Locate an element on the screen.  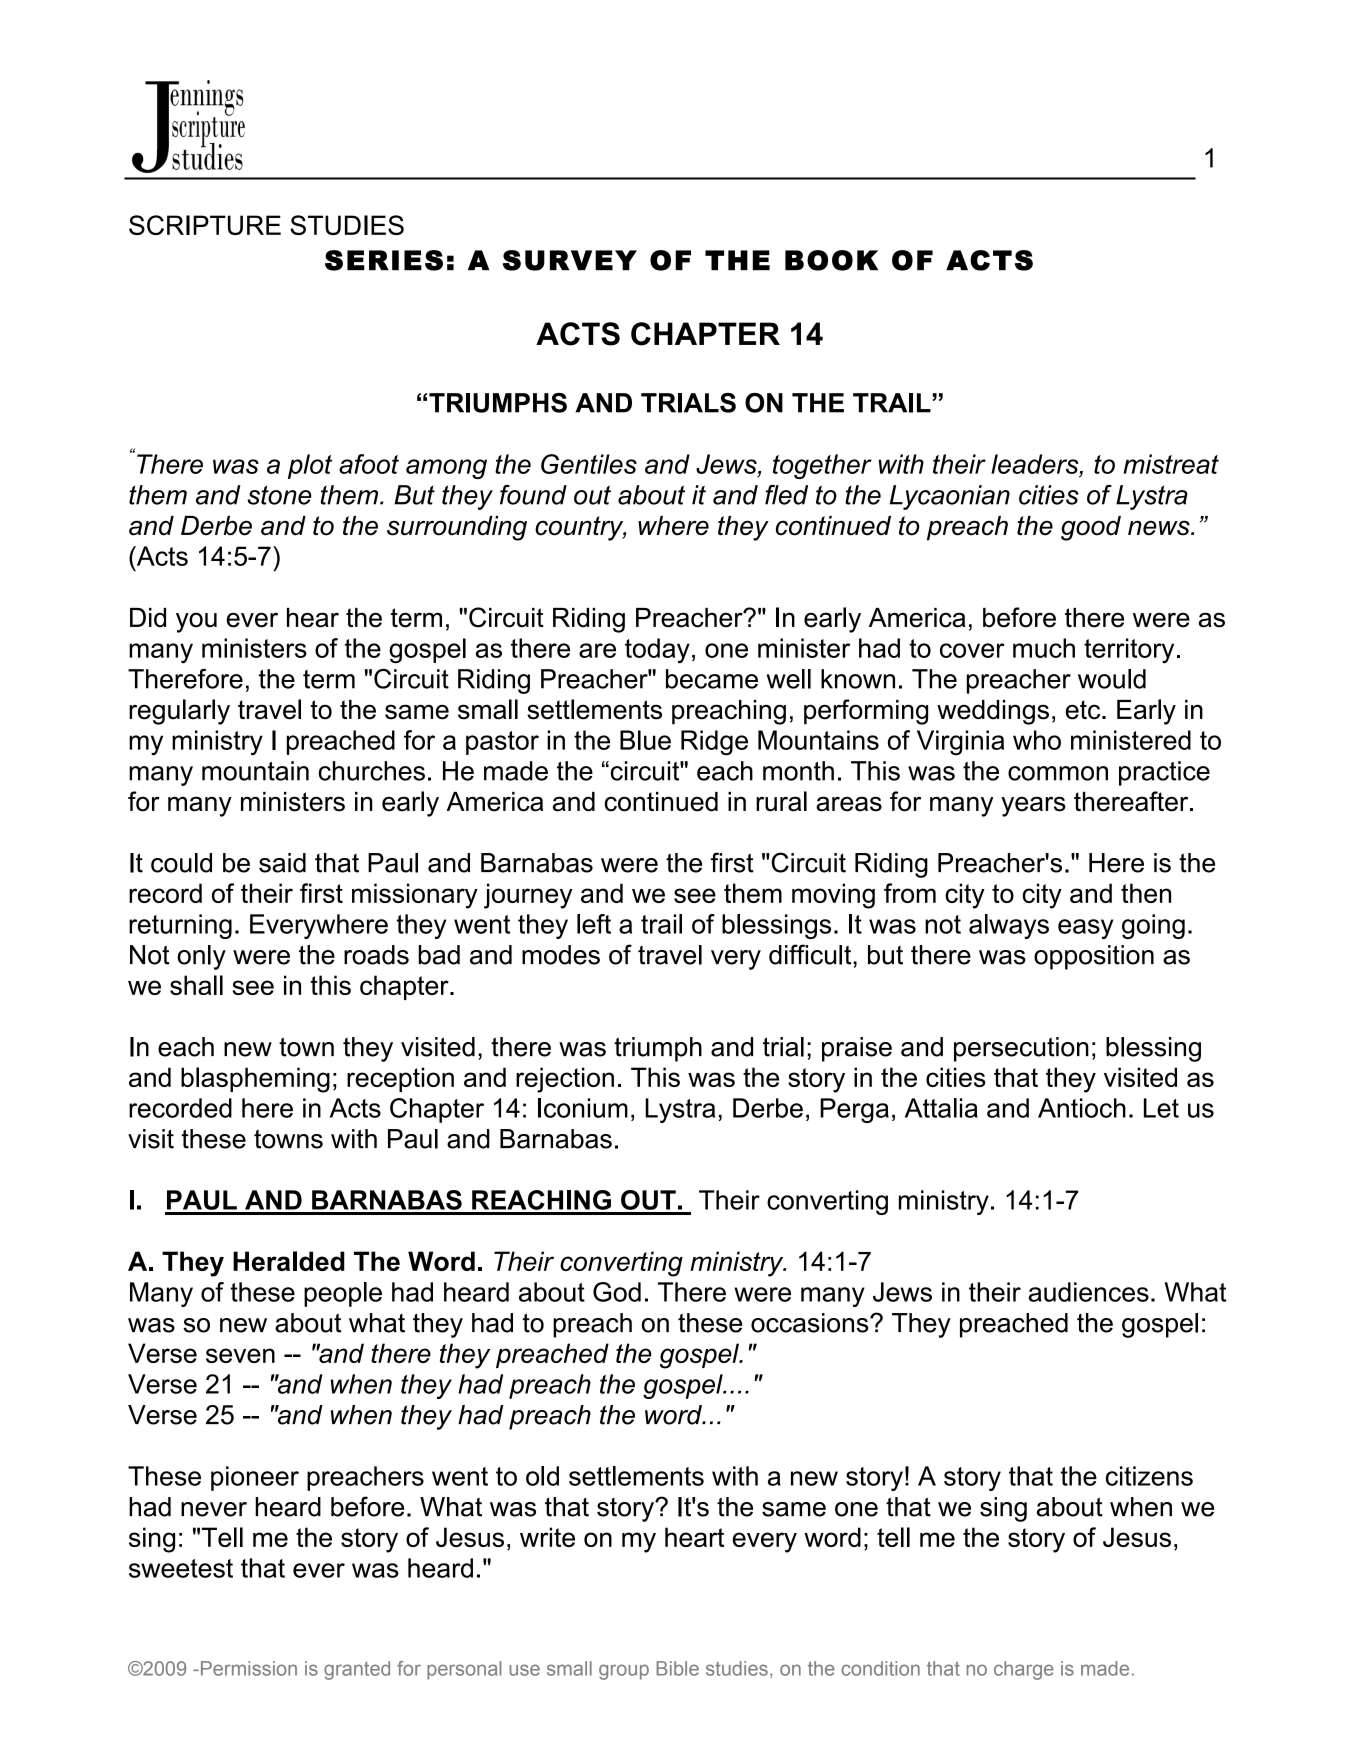
audiences is located at coordinates (1089, 1292).
